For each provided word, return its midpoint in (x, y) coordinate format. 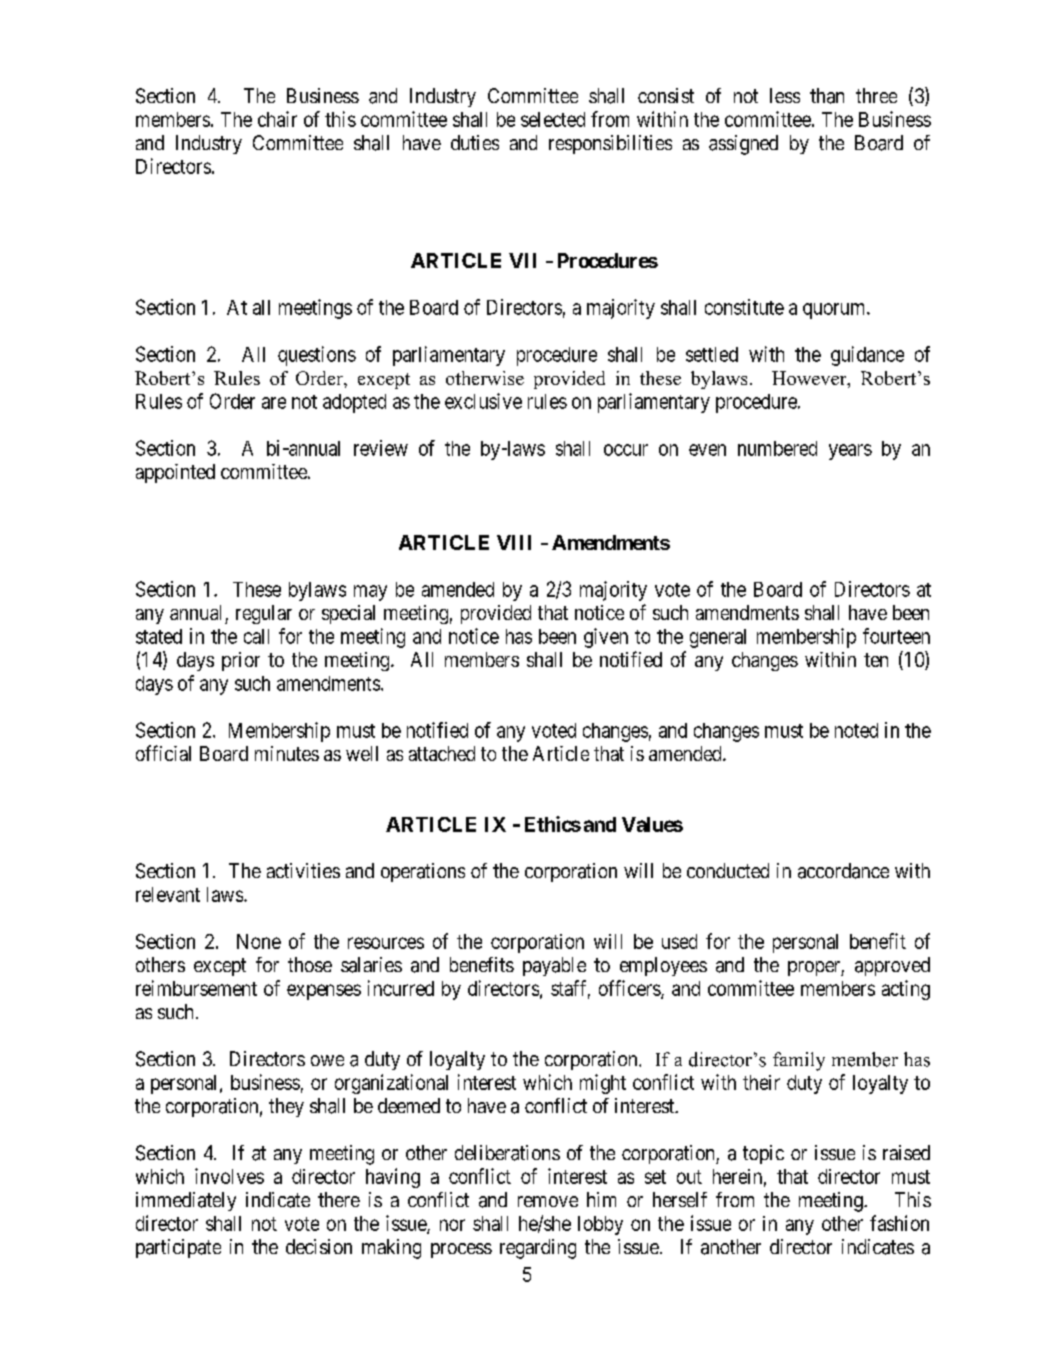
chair (277, 119)
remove (548, 1201)
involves (229, 1176)
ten (876, 660)
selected (553, 119)
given (606, 638)
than (827, 96)
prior (241, 661)
